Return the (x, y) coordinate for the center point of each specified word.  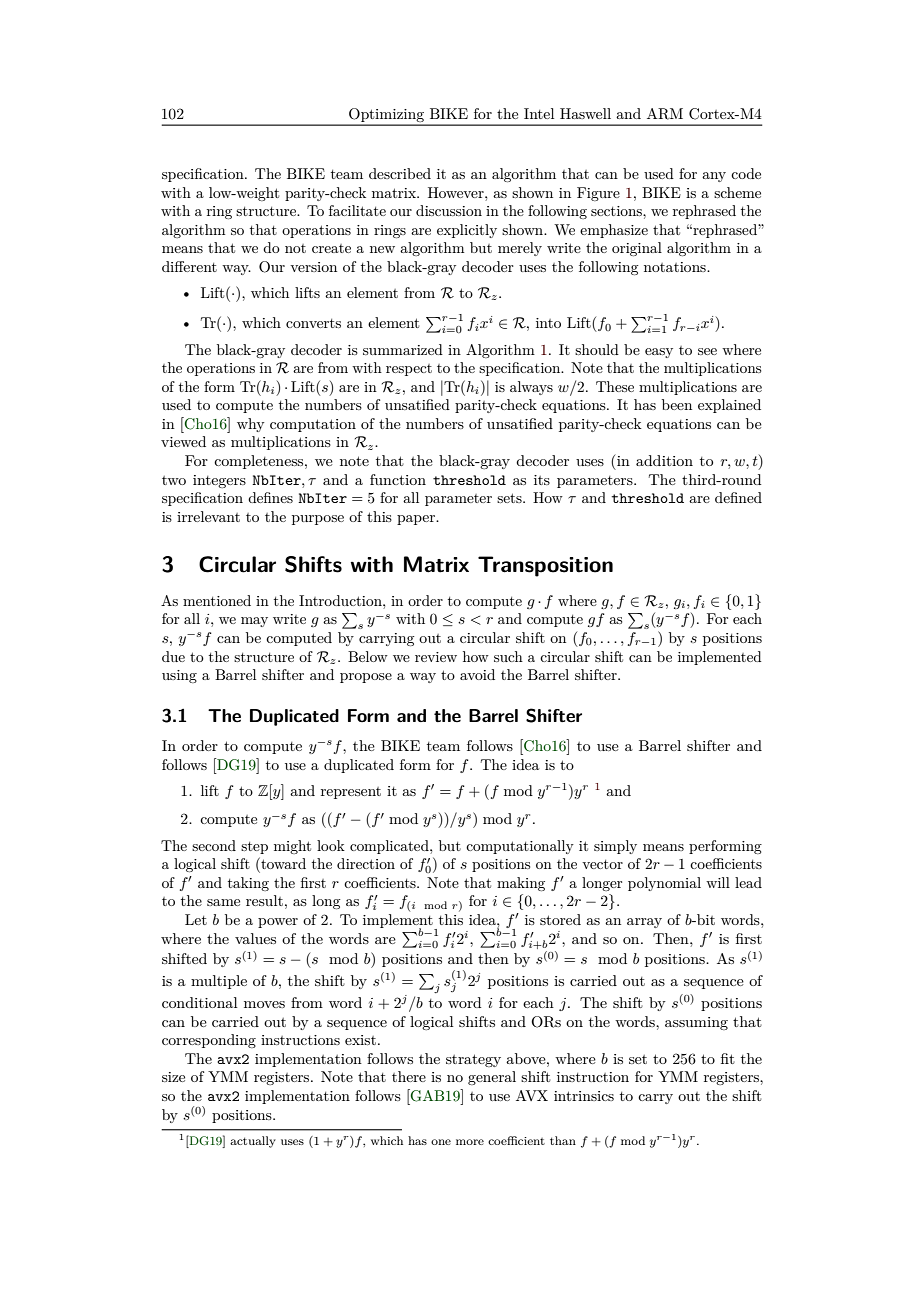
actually (253, 1142)
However (457, 192)
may (254, 622)
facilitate (357, 210)
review (436, 657)
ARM (665, 114)
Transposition (545, 566)
